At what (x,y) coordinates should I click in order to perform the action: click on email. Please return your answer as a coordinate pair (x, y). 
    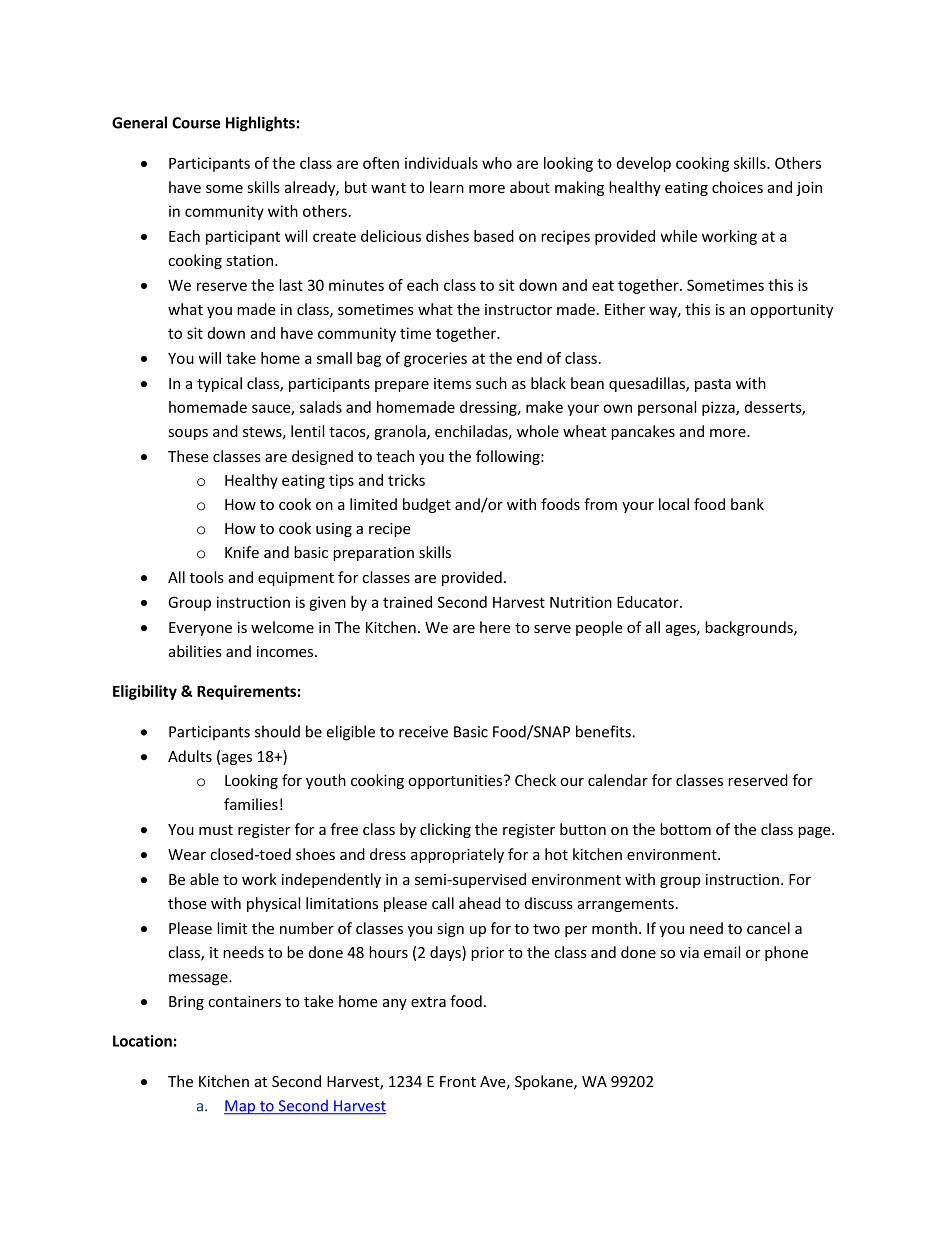
    Looking at the image, I should click on (722, 952).
